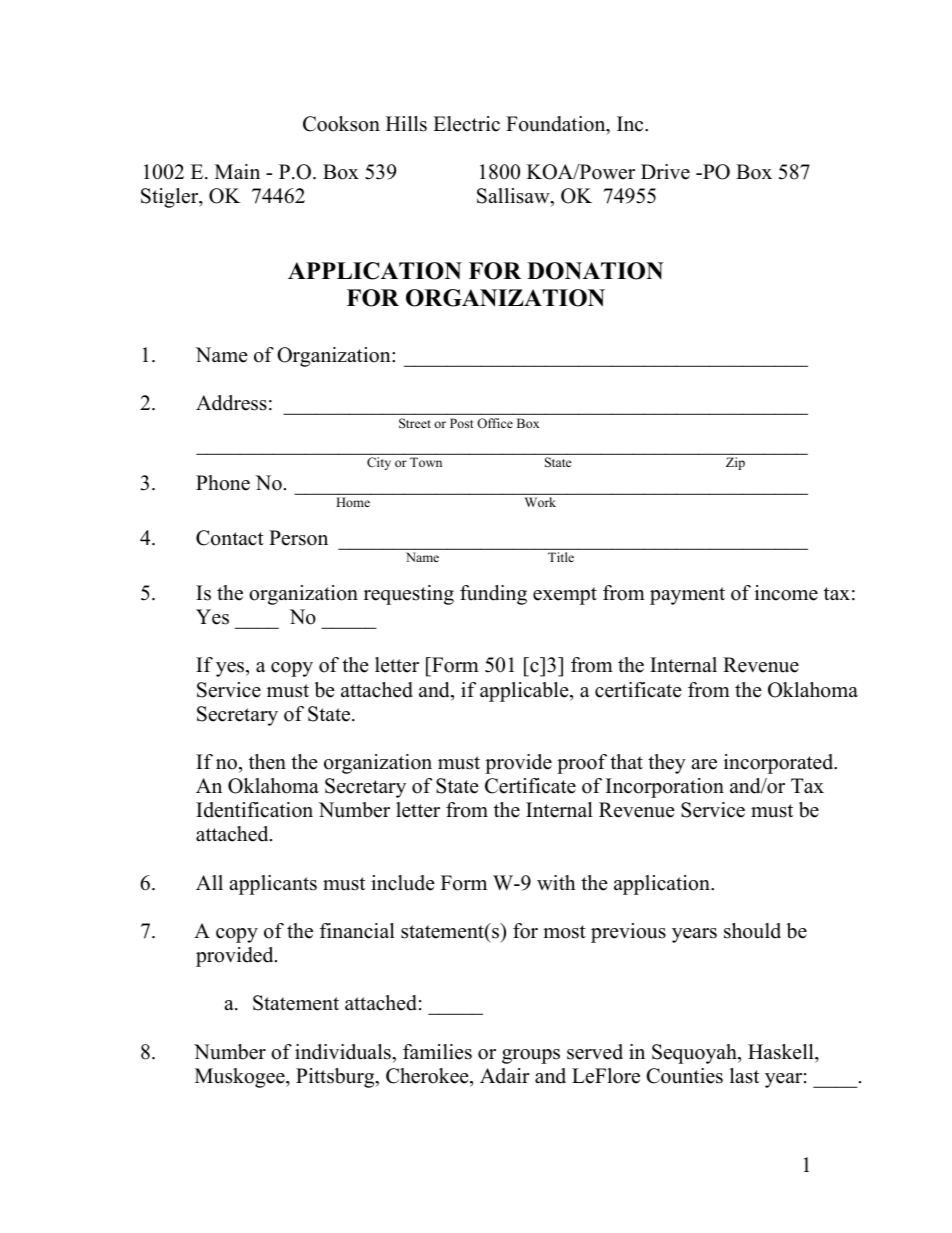  What do you see at coordinates (231, 403) in the image?
I see `Address` at bounding box center [231, 403].
